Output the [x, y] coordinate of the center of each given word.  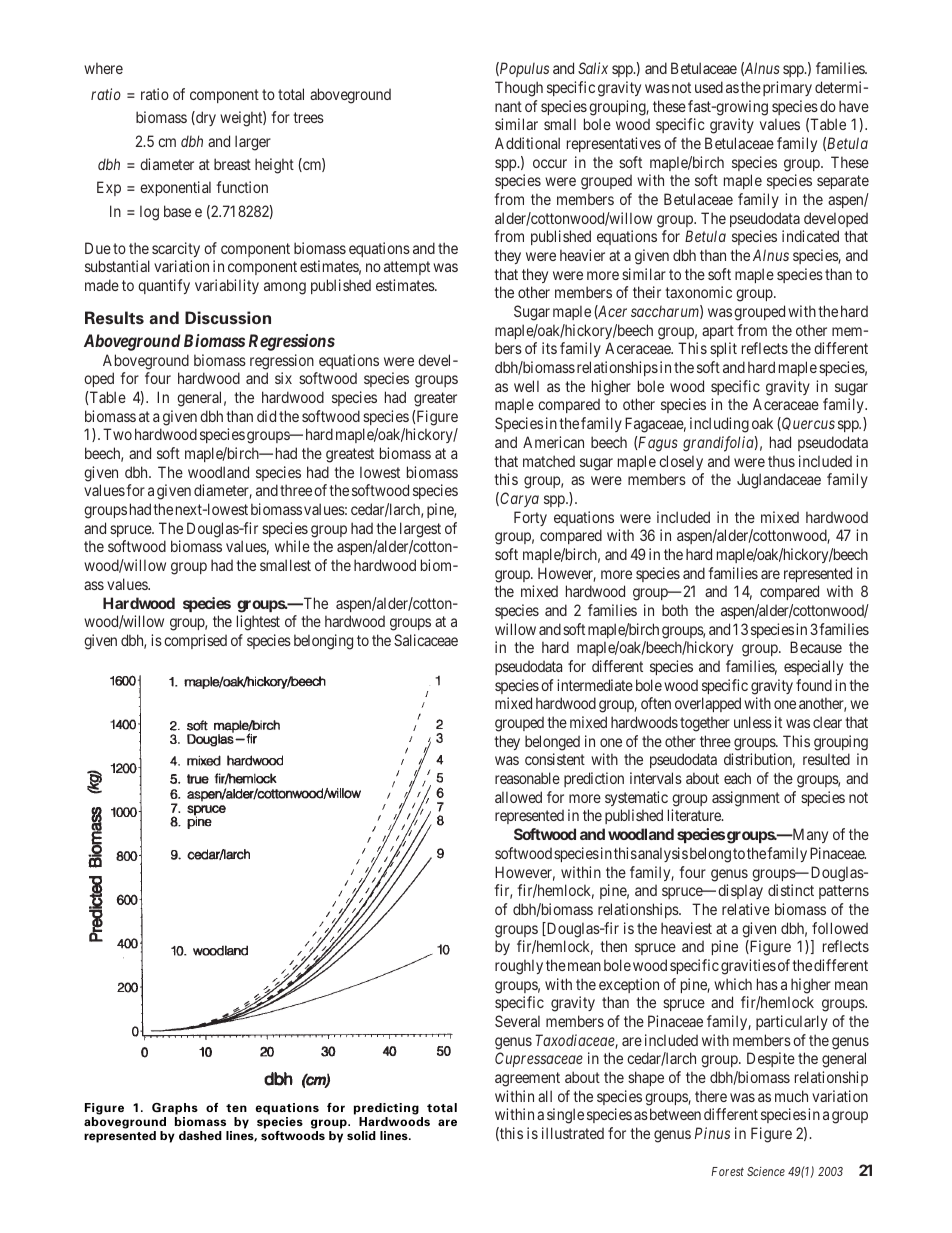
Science [766, 1171]
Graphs [175, 1109]
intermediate [595, 685]
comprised [195, 641]
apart [718, 332]
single [565, 1116]
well [526, 386]
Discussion [228, 318]
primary [787, 88]
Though [519, 89]
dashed [200, 1135]
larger [253, 143]
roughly [519, 967]
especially [813, 667]
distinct [791, 890]
